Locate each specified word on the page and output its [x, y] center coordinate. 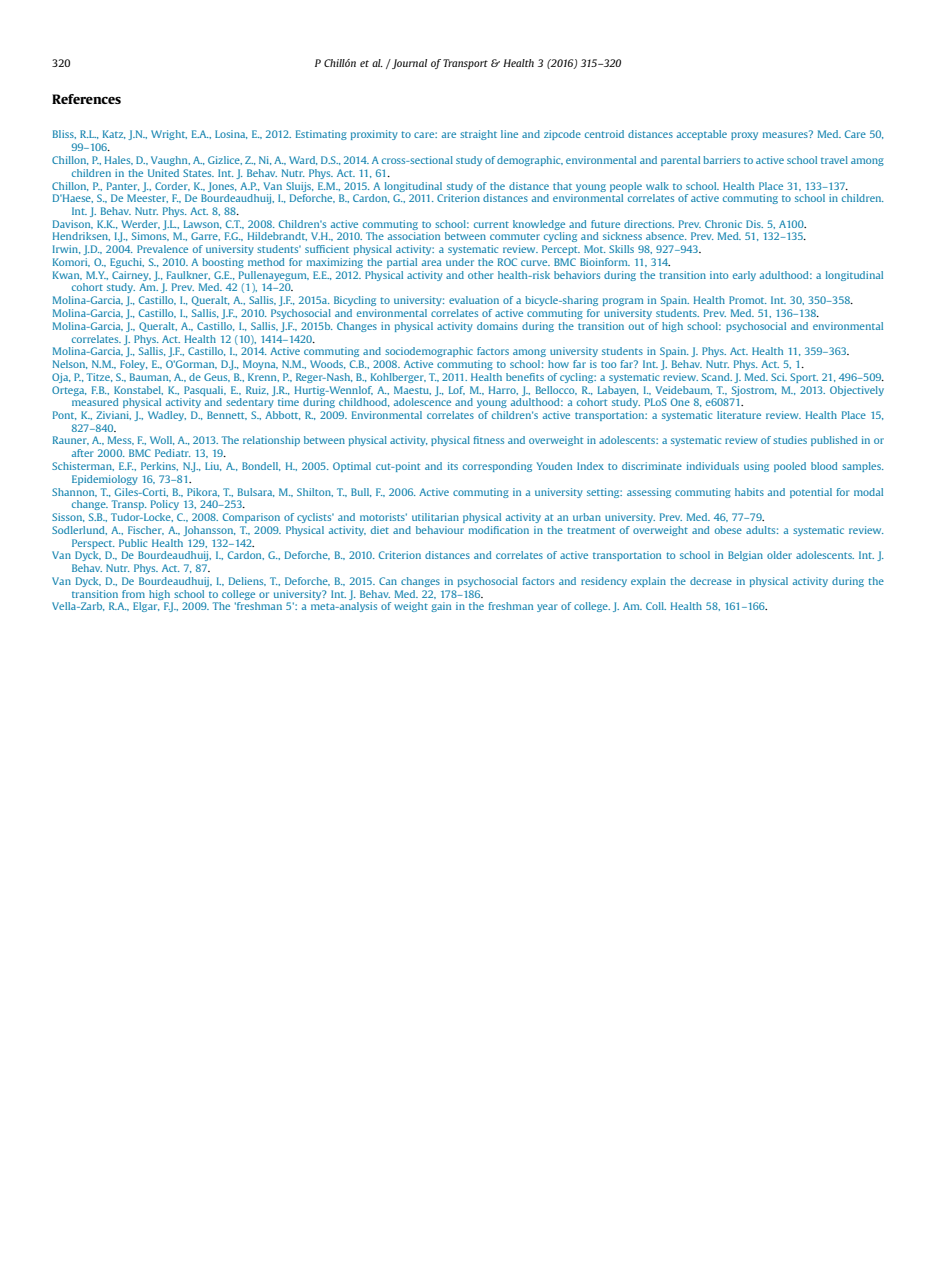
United [163, 173]
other [481, 275]
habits [749, 492]
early [744, 276]
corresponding [497, 467]
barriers [721, 160]
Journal [408, 64]
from [133, 594]
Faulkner [188, 275]
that [562, 186]
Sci [779, 377]
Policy [165, 505]
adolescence [422, 402]
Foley [133, 365]
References [86, 99]
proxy [744, 136]
